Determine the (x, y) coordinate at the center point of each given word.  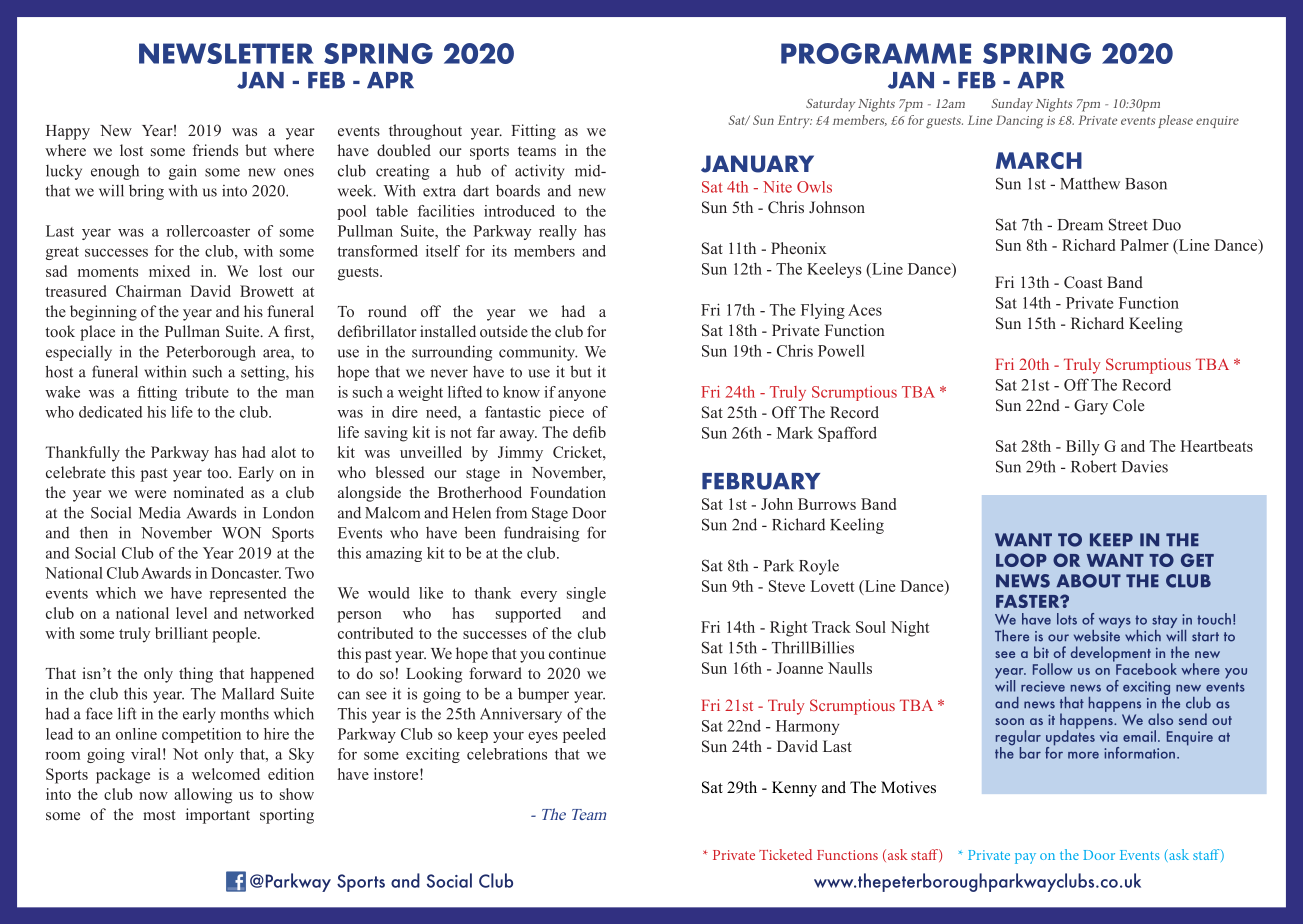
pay (1025, 858)
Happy (68, 132)
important (218, 816)
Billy (1083, 448)
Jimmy (520, 454)
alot (283, 452)
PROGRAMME (876, 53)
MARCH (1039, 160)
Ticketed (785, 854)
